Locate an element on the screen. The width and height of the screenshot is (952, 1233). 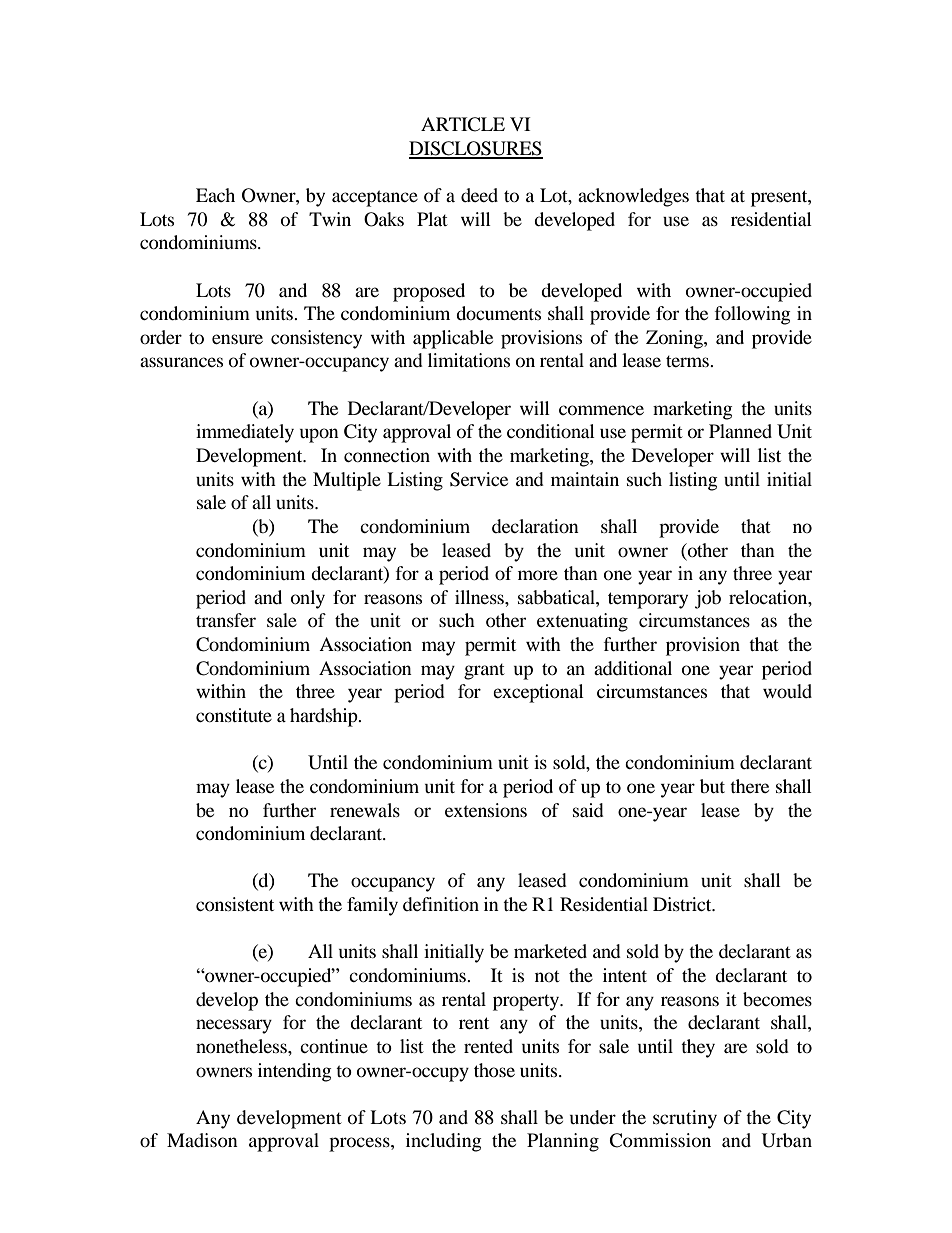
acknowledges is located at coordinates (633, 197).
